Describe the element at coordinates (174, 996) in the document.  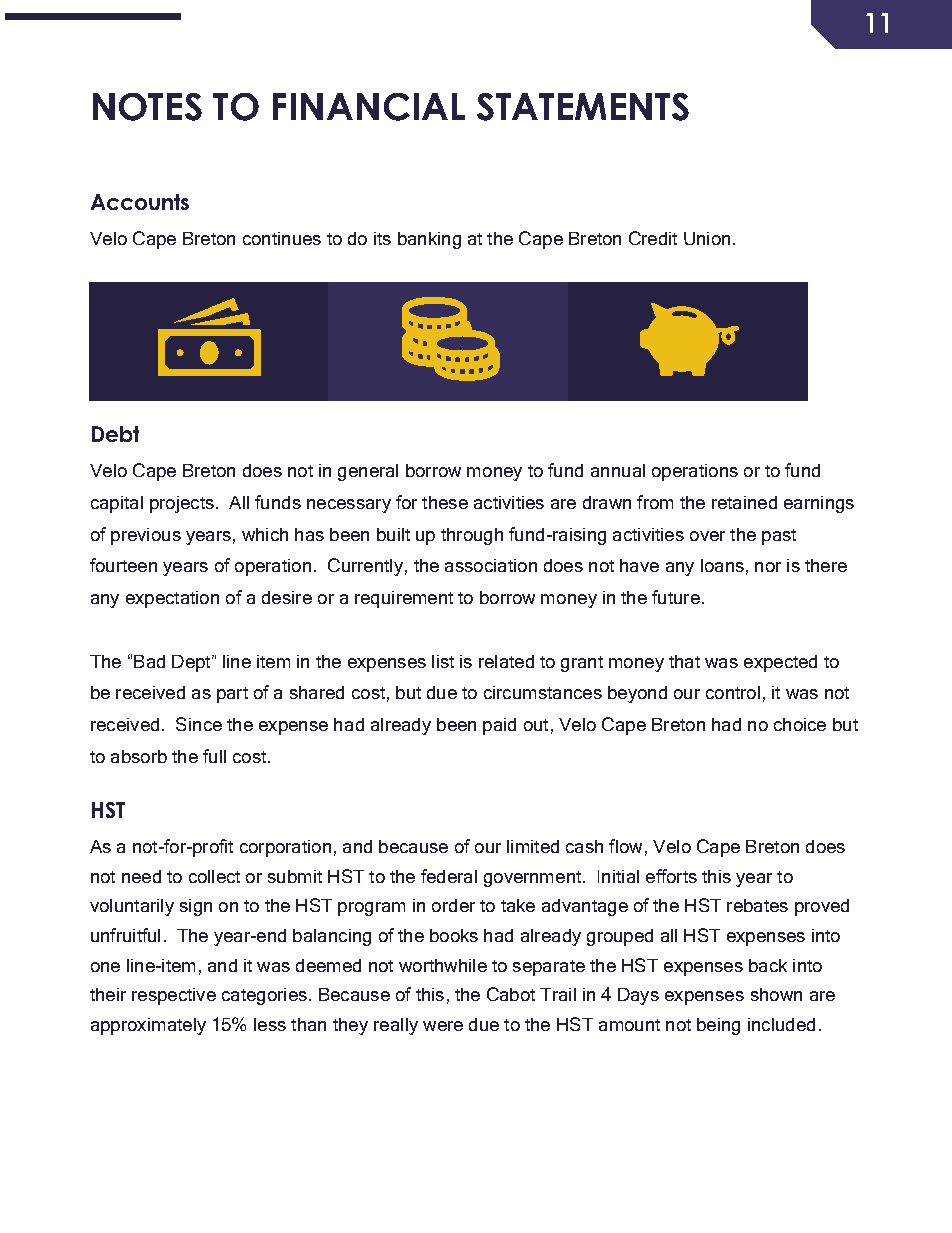
I see `respective` at that location.
